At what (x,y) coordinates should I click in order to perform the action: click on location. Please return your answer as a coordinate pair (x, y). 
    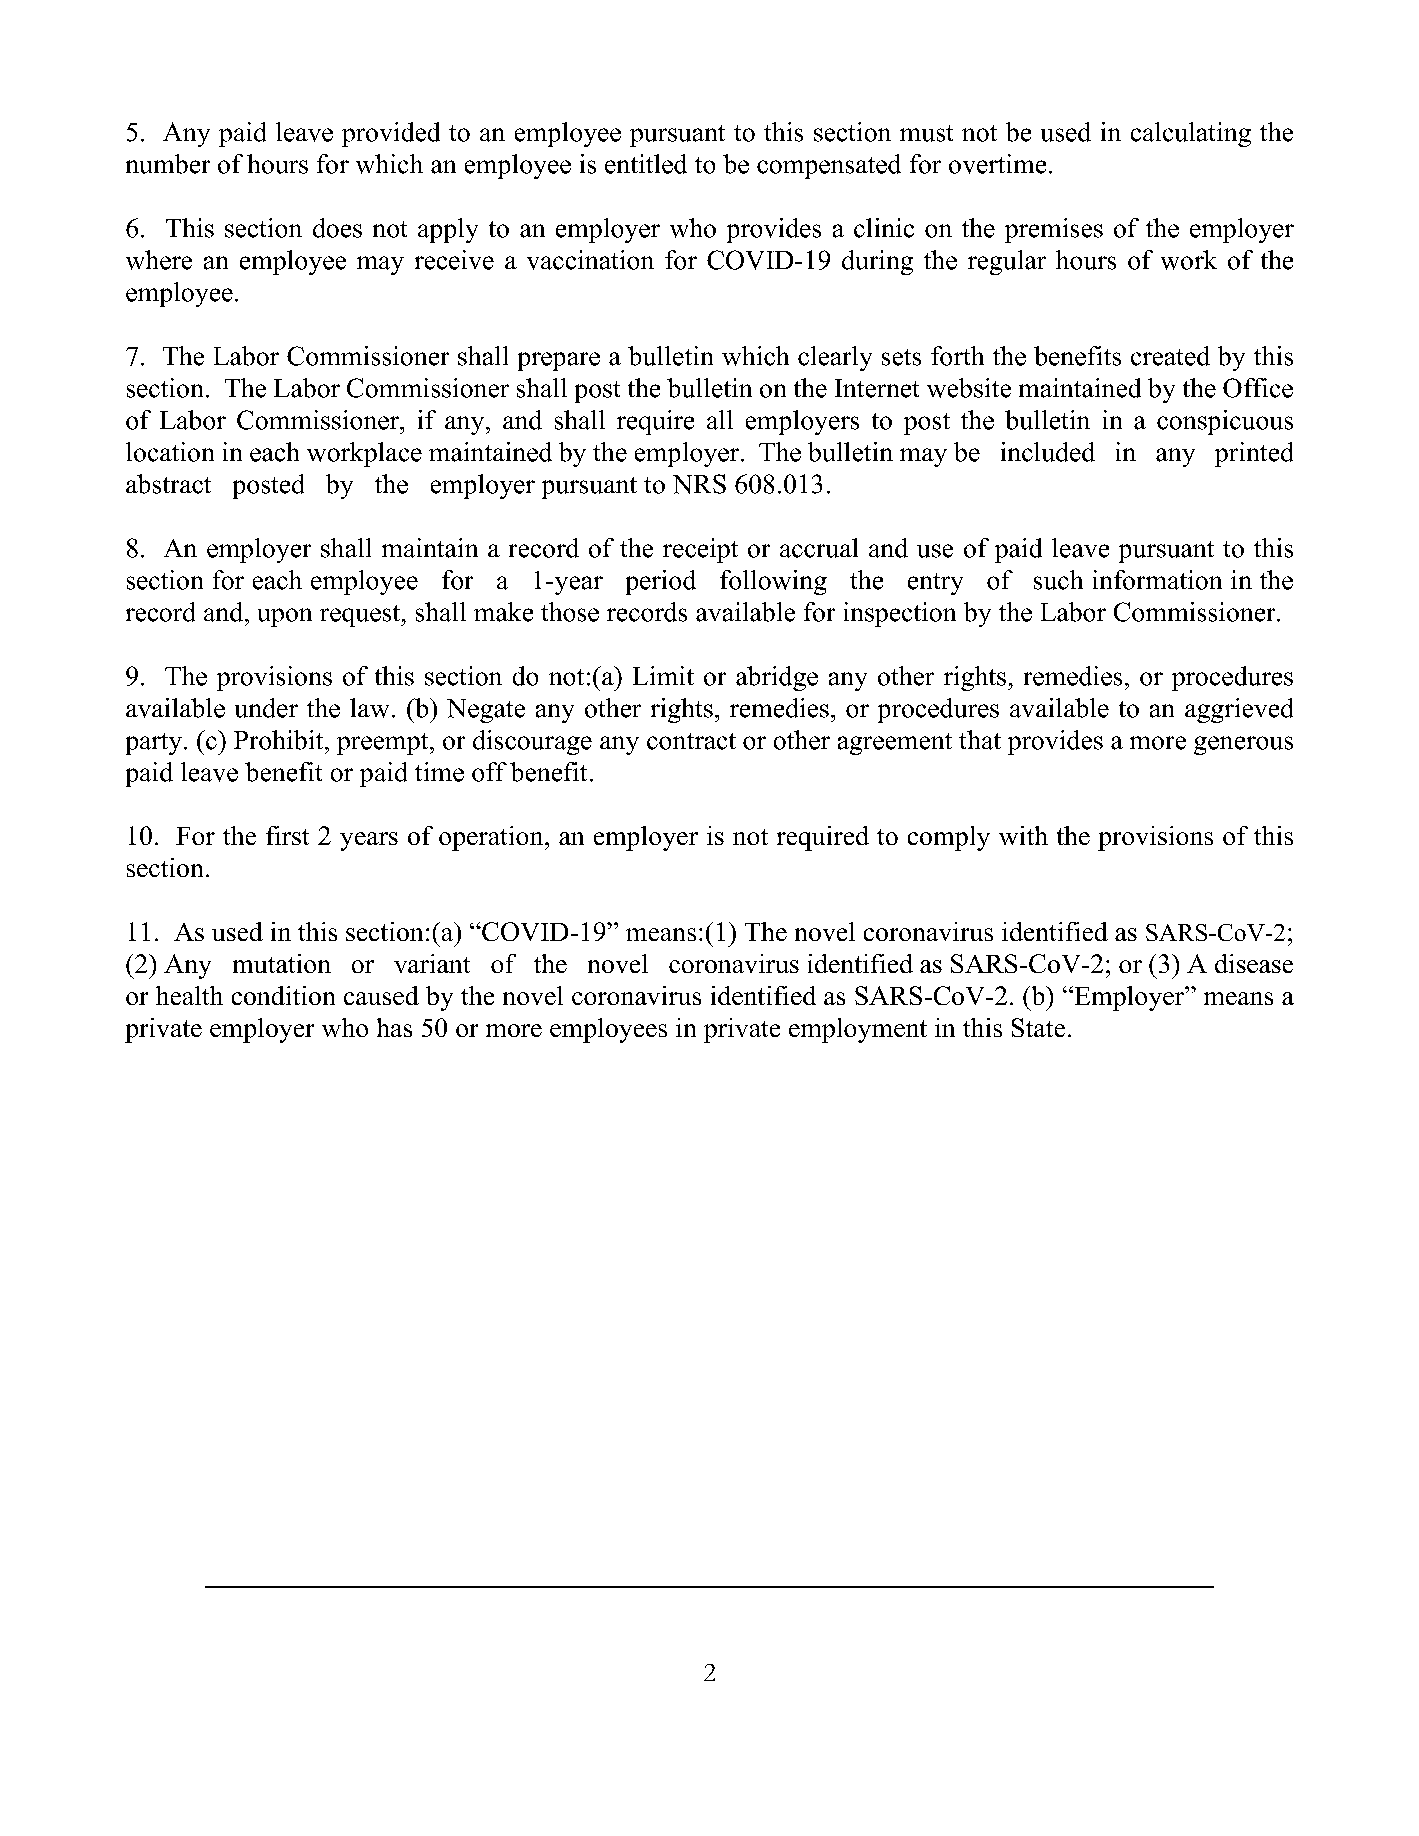
    Looking at the image, I should click on (170, 452).
